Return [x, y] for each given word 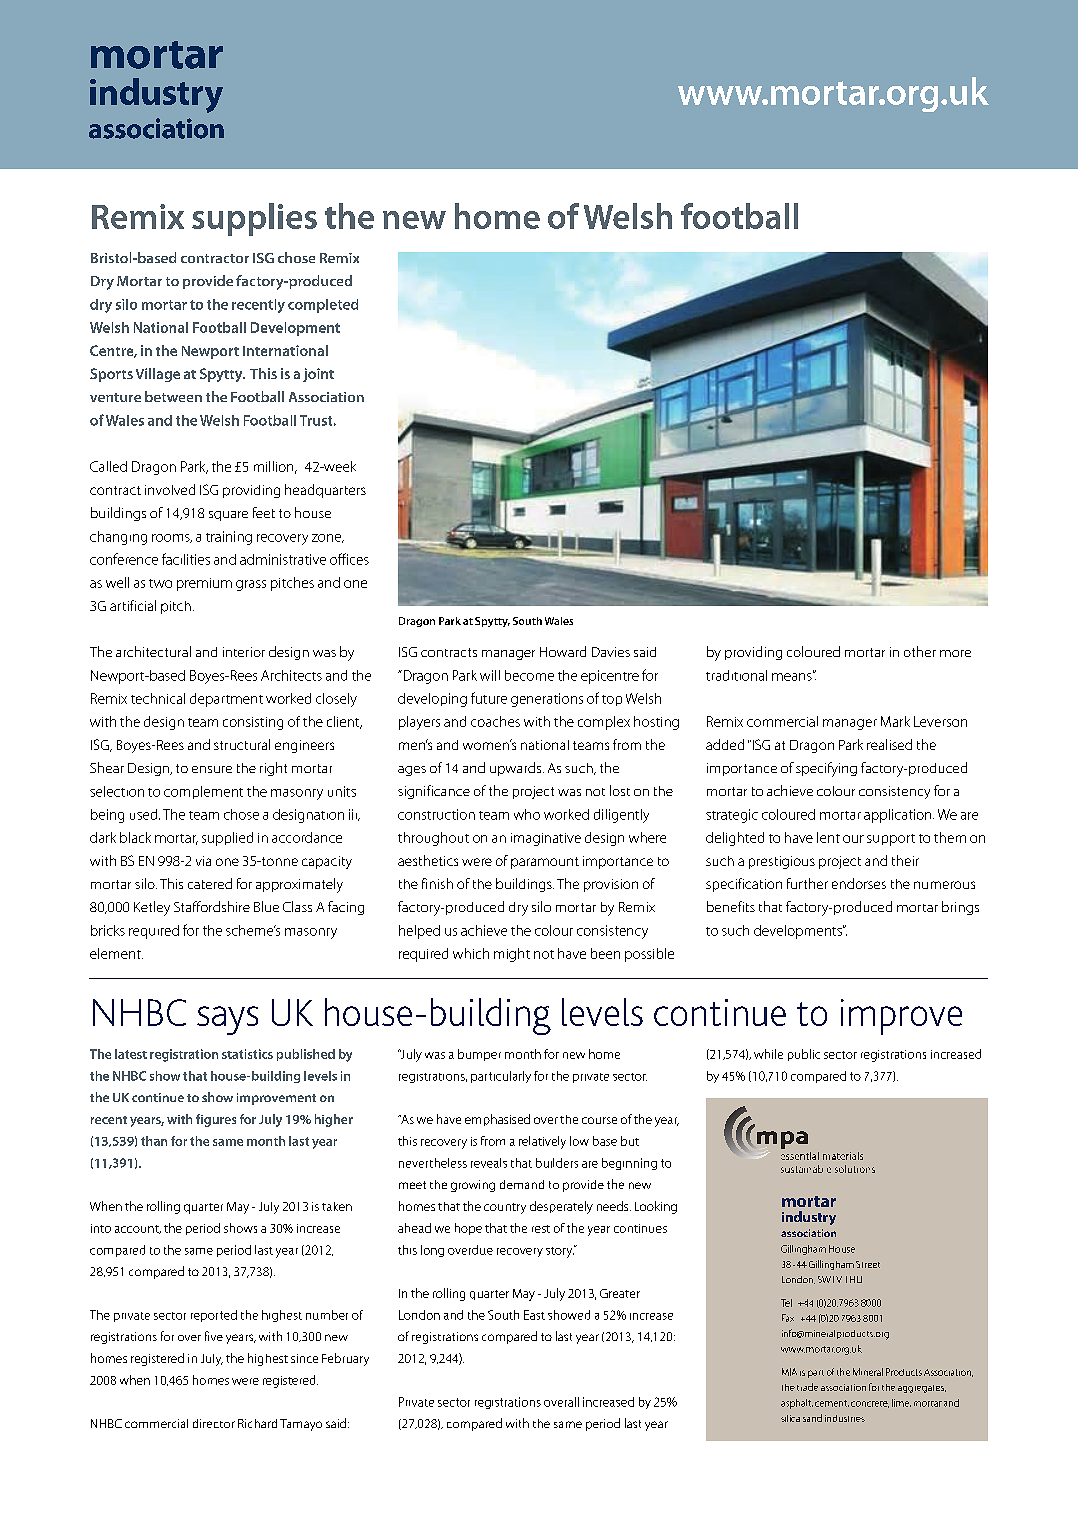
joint [318, 375]
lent [828, 837]
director [214, 1423]
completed [323, 306]
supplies [254, 219]
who [527, 814]
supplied [227, 839]
